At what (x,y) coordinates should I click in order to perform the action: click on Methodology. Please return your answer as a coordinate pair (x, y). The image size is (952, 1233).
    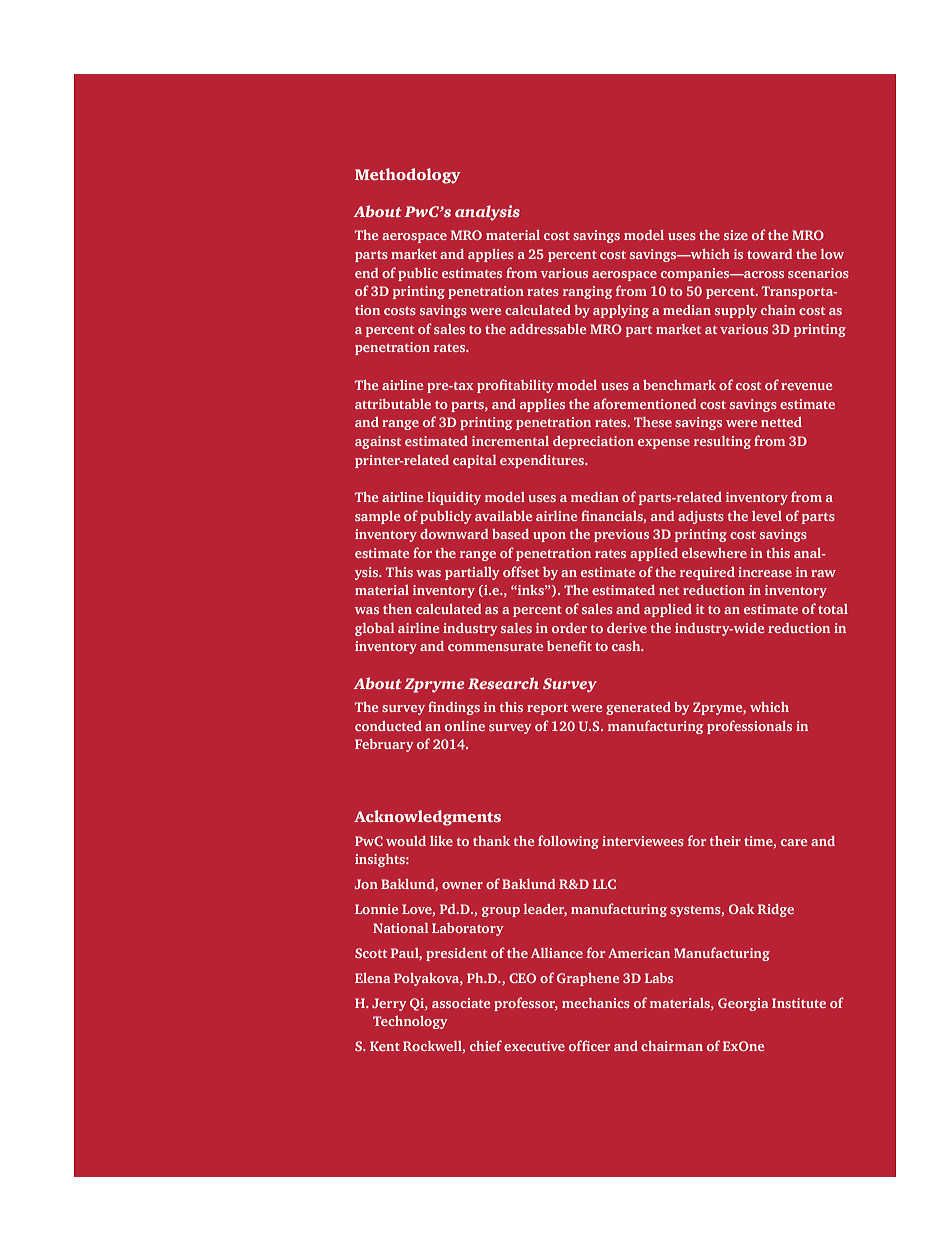
    Looking at the image, I should click on (408, 176).
